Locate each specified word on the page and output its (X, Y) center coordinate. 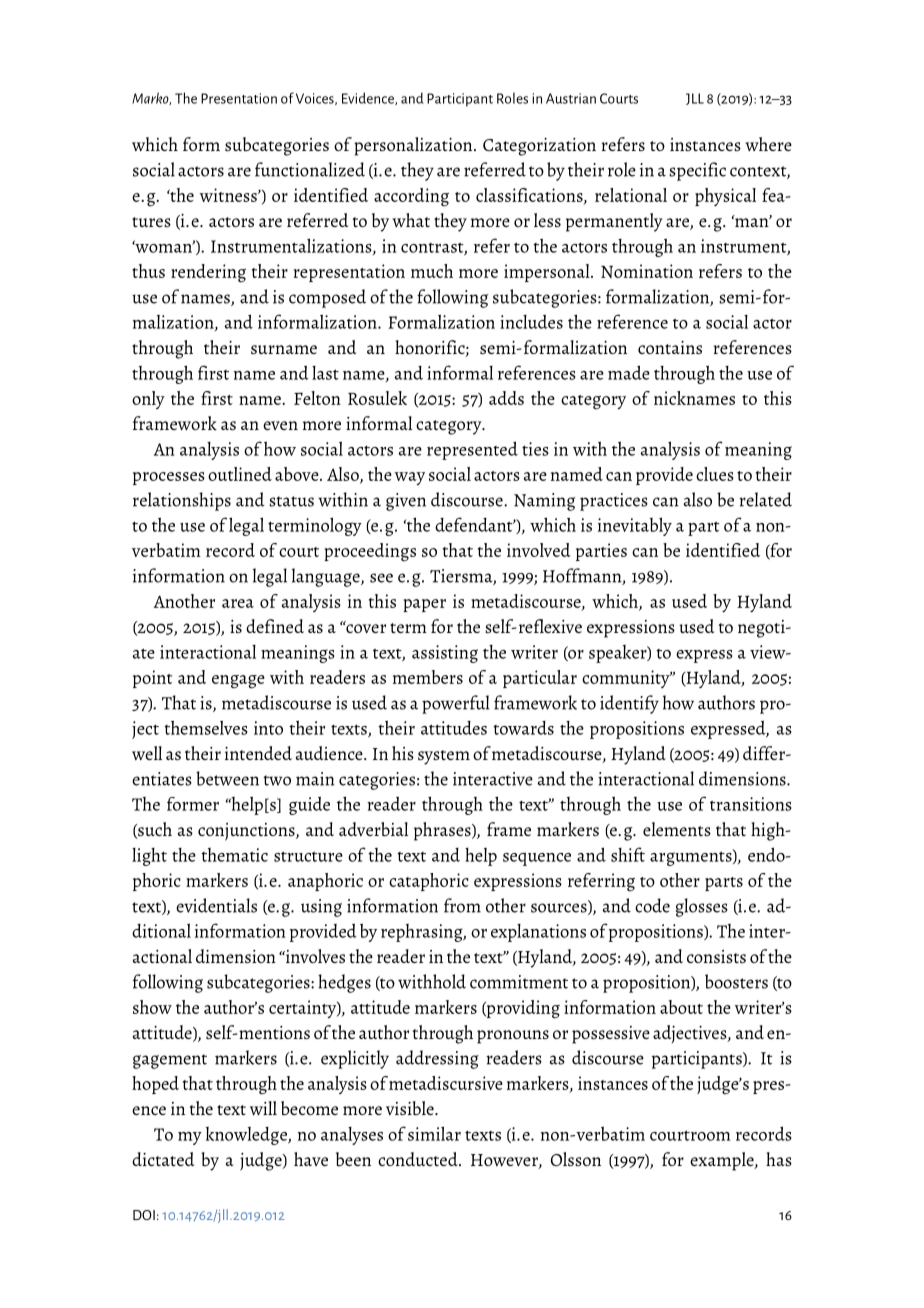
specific (697, 171)
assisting (445, 654)
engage (238, 682)
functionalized (310, 169)
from (462, 905)
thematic (234, 855)
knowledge (247, 1136)
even (280, 425)
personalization (414, 146)
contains (670, 347)
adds (506, 398)
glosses (702, 907)
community (627, 679)
